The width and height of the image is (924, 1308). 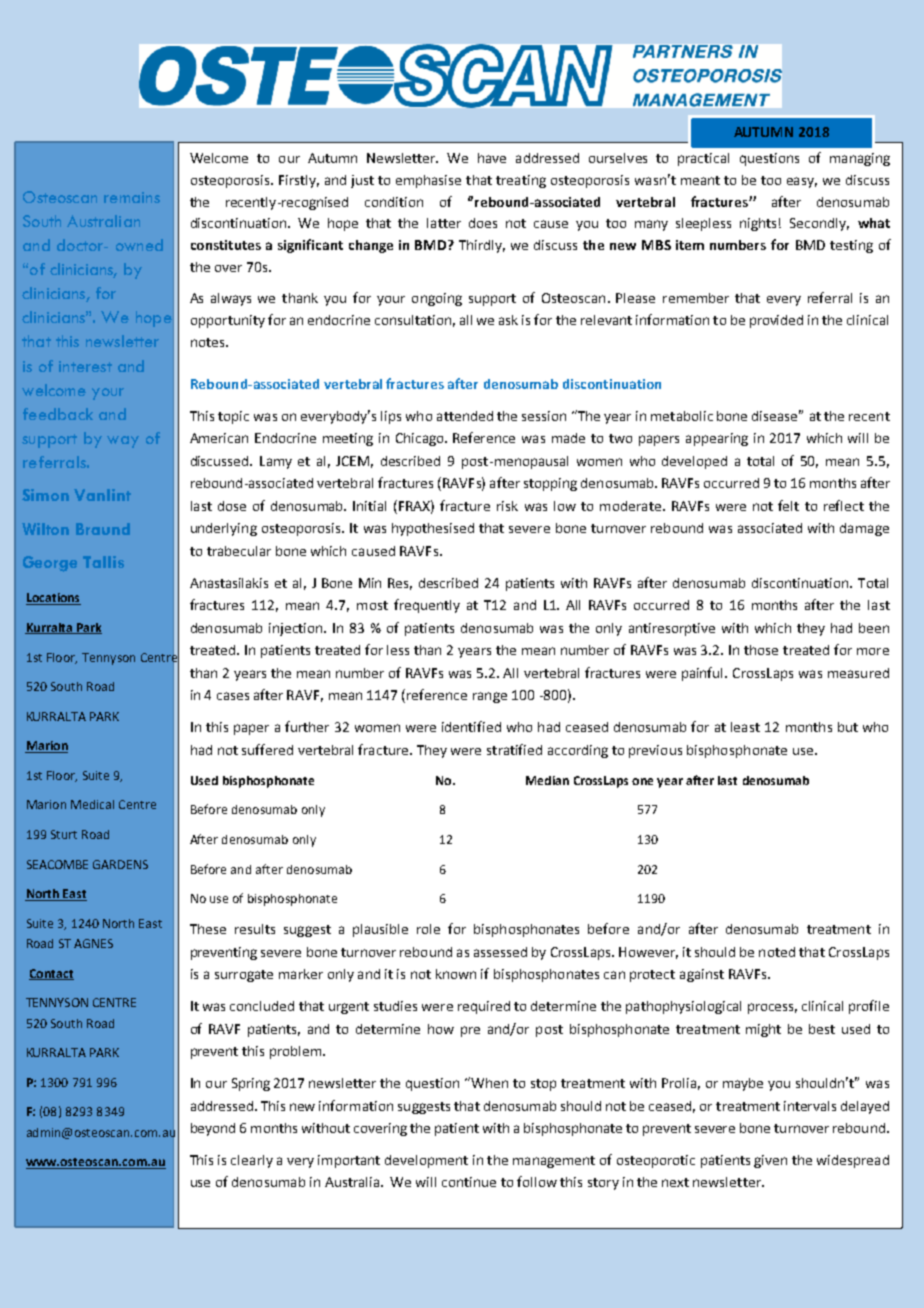 What do you see at coordinates (802, 182) in the image?
I see `easy` at bounding box center [802, 182].
